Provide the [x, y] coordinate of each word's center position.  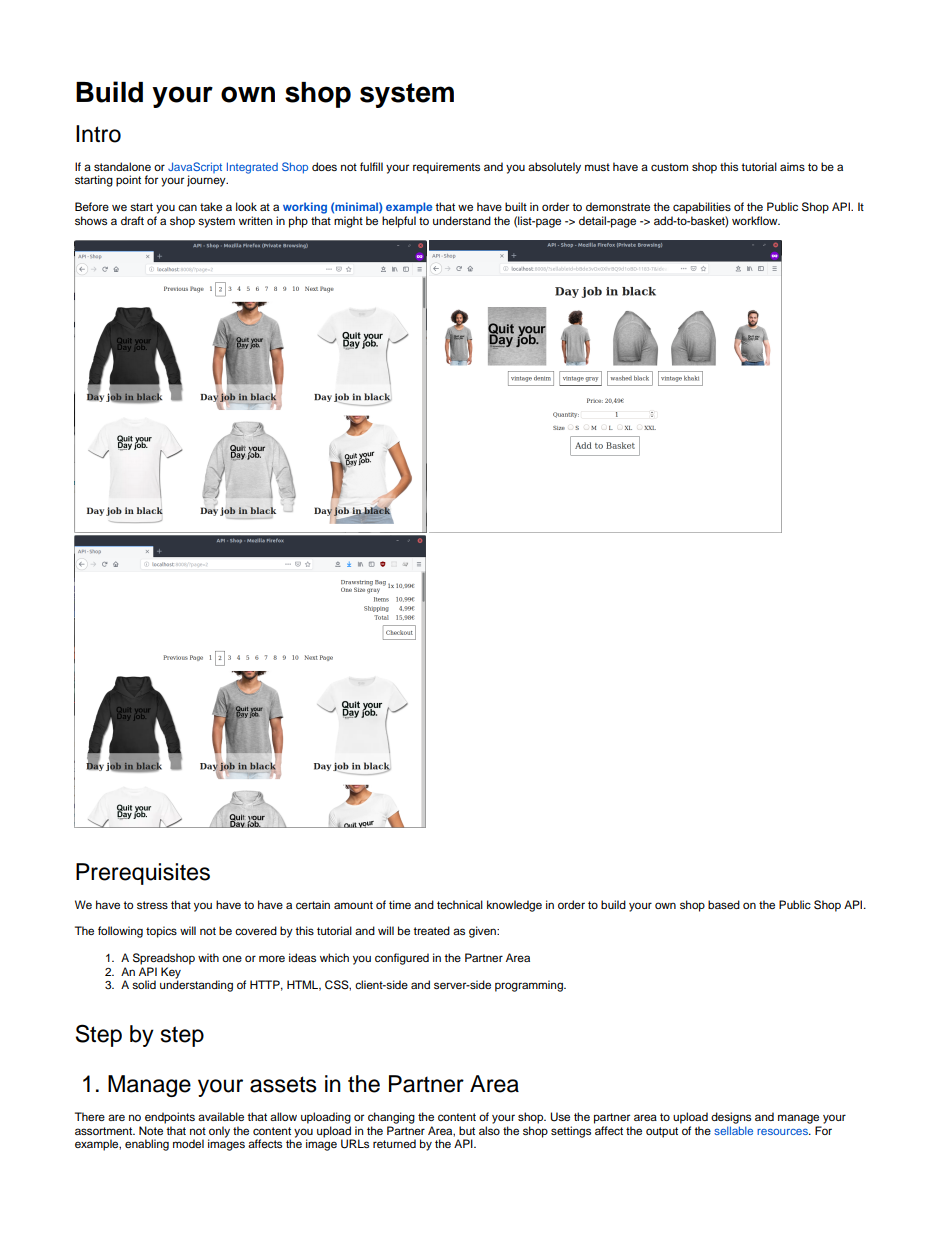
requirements [446, 168]
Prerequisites [143, 874]
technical [460, 904]
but [467, 1130]
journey [207, 181]
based [724, 904]
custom [669, 167]
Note [151, 1130]
